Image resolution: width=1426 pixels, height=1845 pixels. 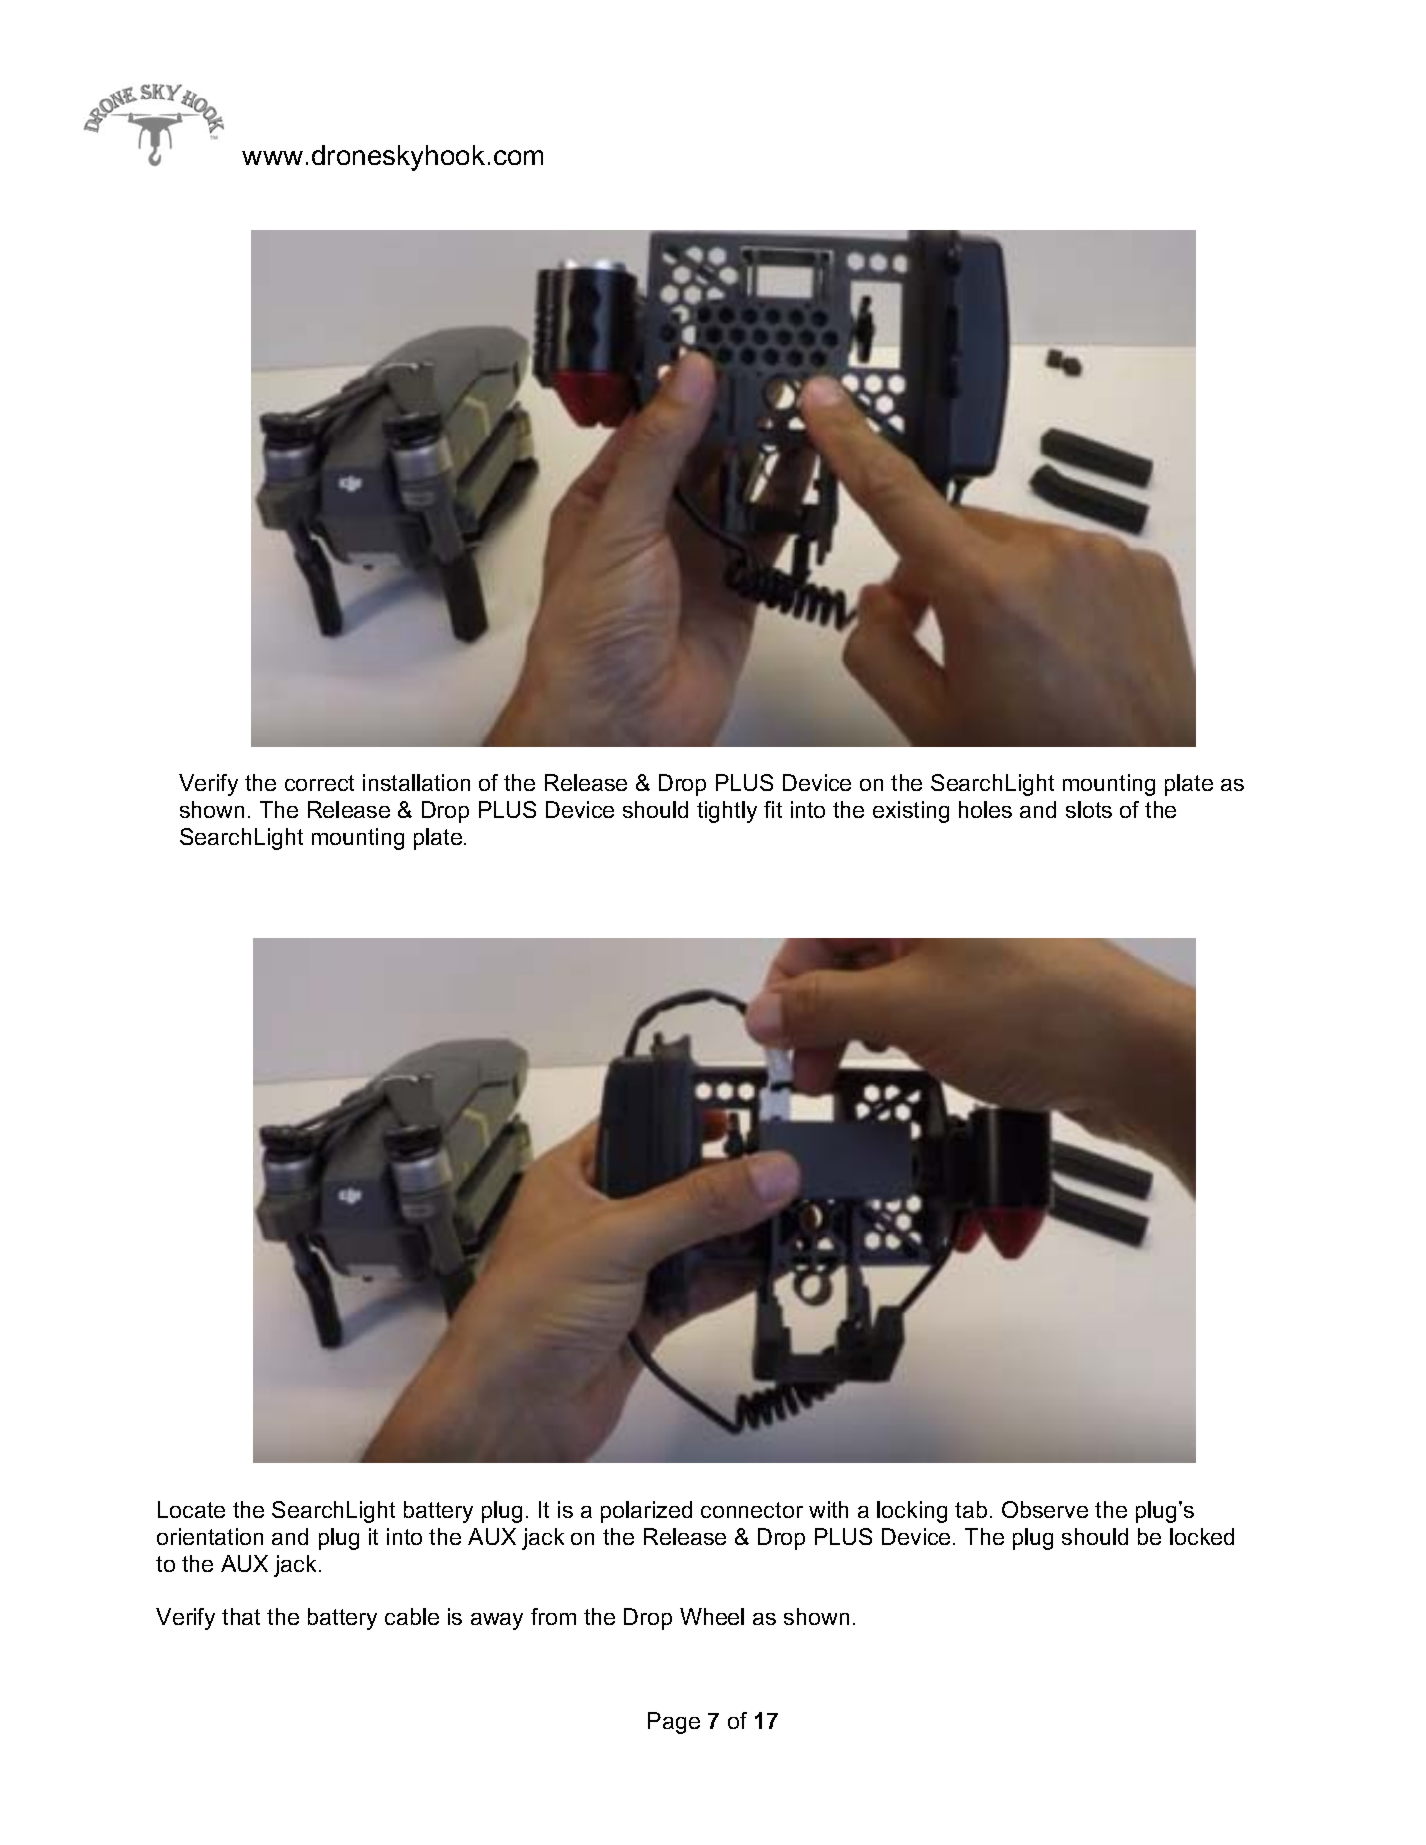 What do you see at coordinates (319, 783) in the screenshot?
I see `correct` at bounding box center [319, 783].
